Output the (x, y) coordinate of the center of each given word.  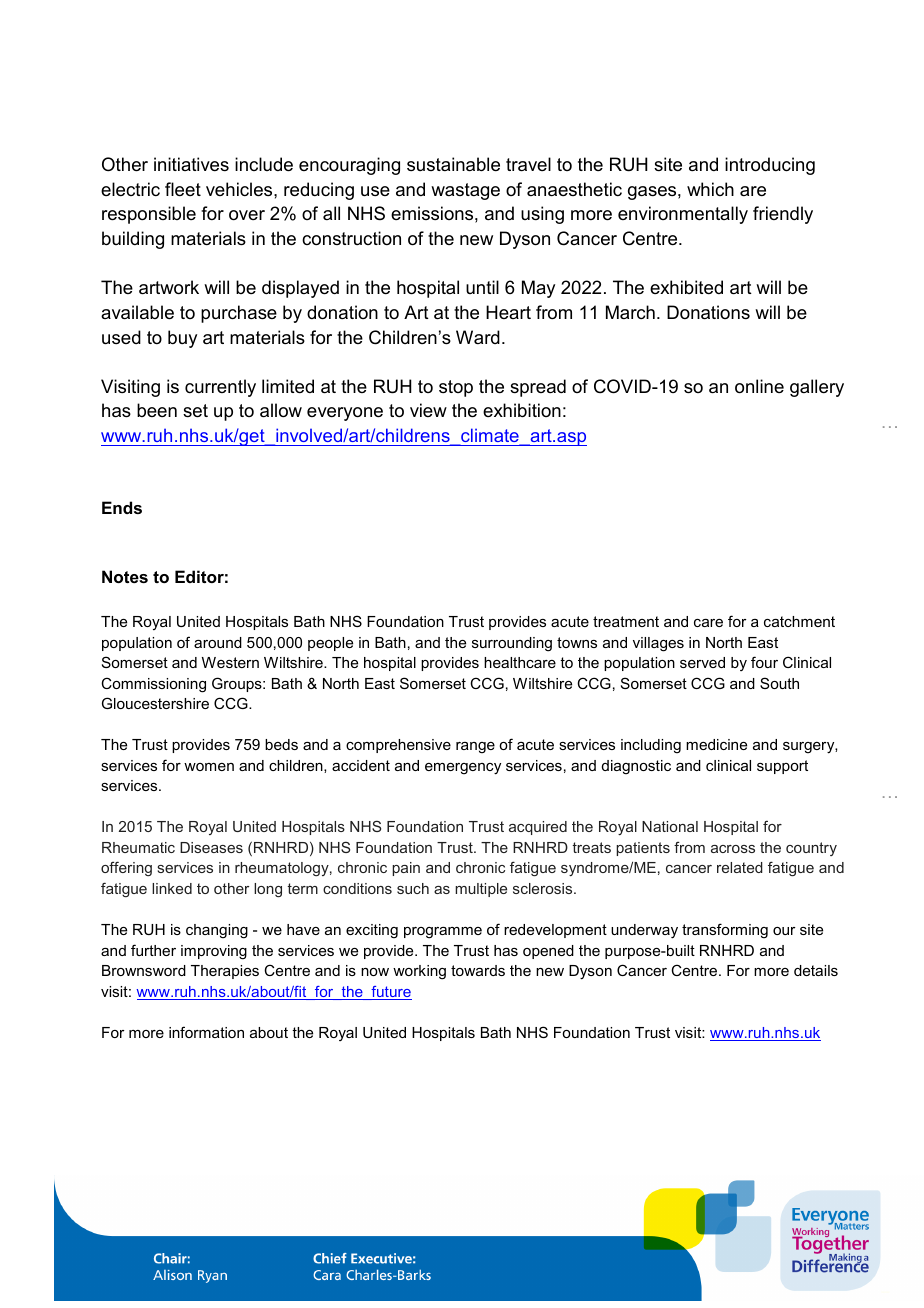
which (710, 189)
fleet (183, 189)
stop (456, 388)
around (218, 642)
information (206, 1032)
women (209, 767)
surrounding (512, 644)
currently (220, 388)
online (759, 386)
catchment (799, 621)
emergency (463, 769)
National (670, 826)
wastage (465, 191)
